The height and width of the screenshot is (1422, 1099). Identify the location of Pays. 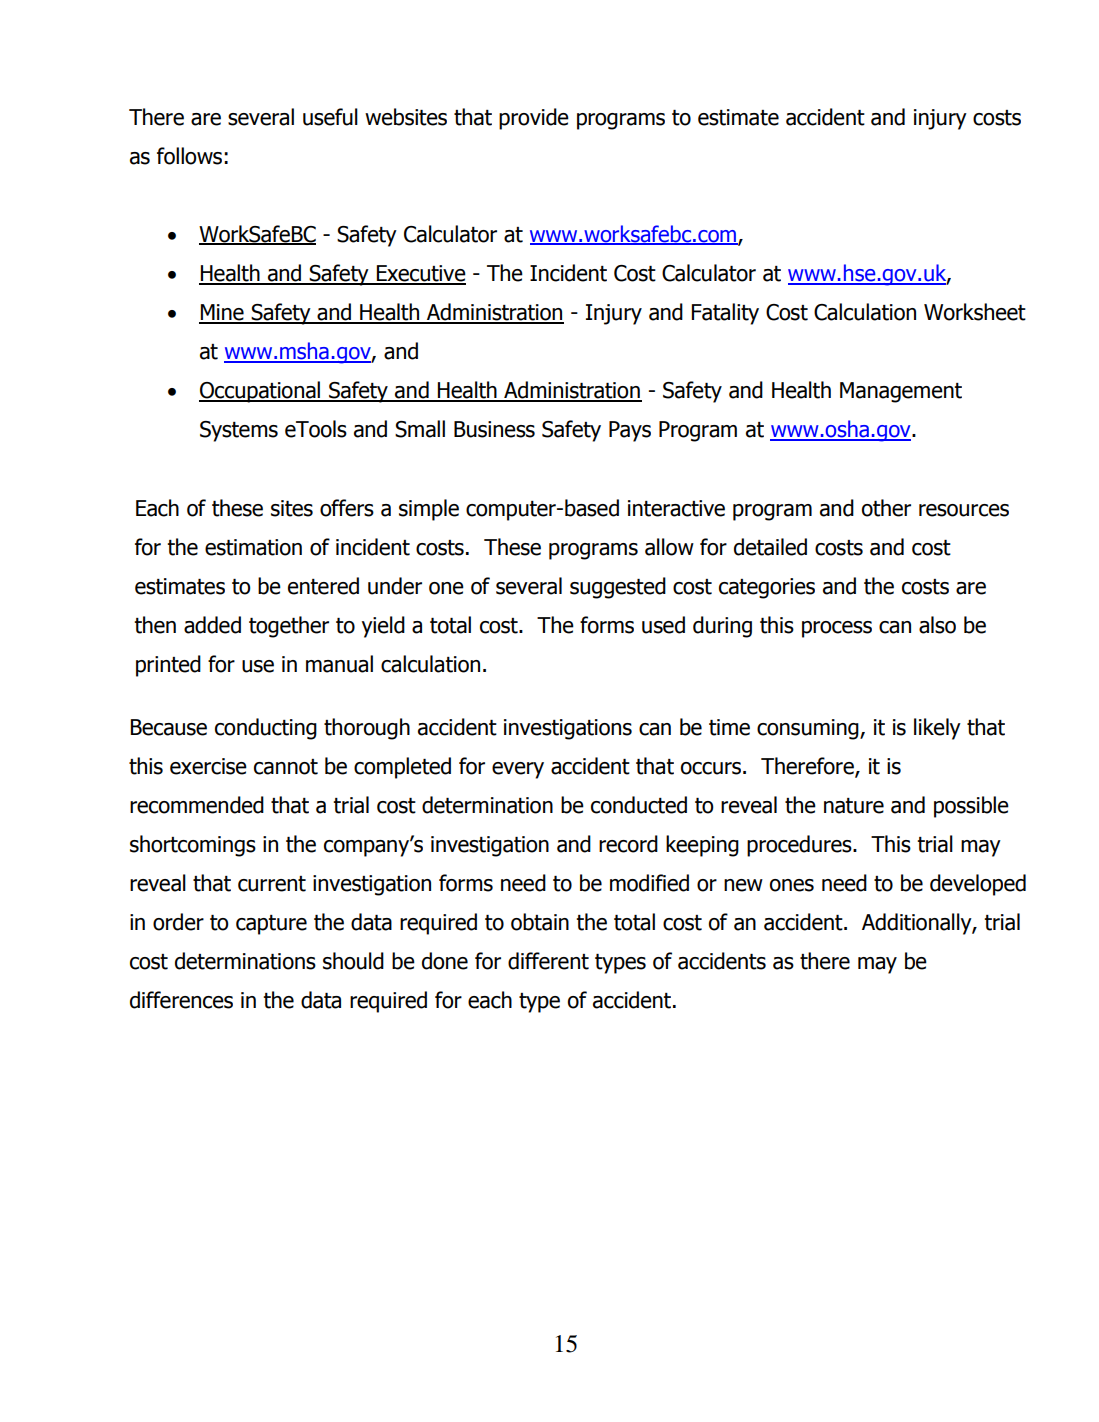
(630, 431).
